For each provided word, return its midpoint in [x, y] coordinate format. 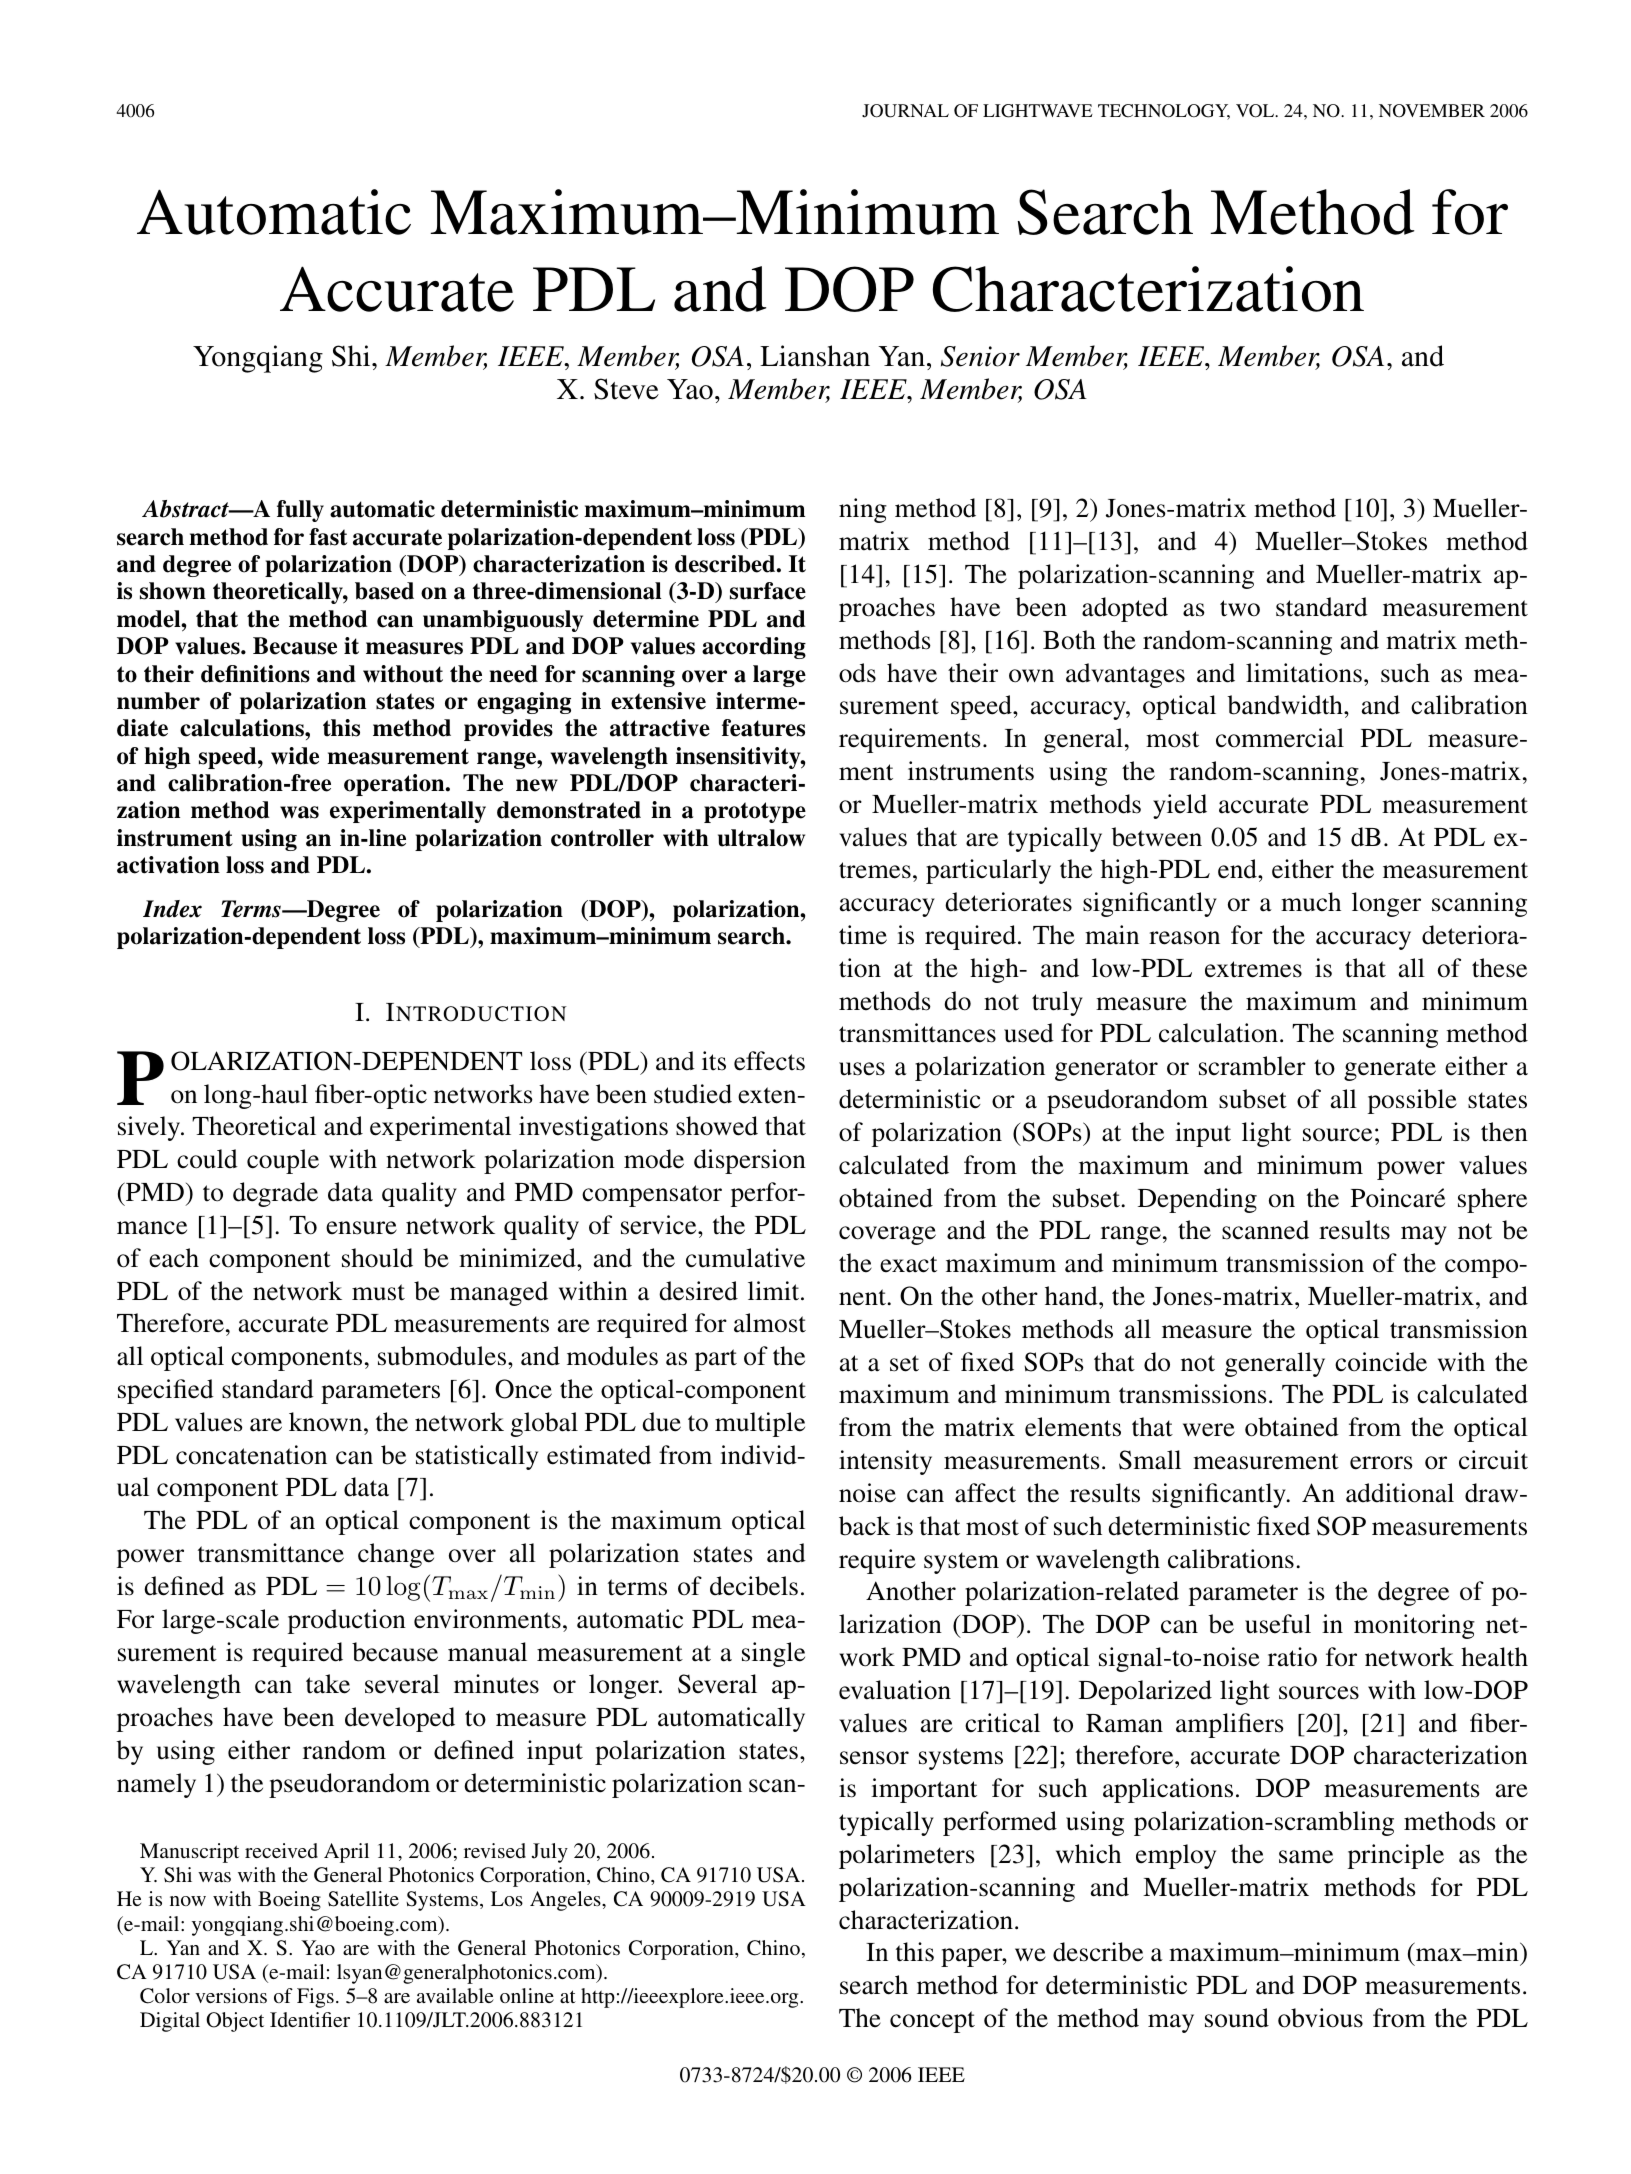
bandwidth [1286, 705]
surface [768, 591]
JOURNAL [905, 111]
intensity [885, 1462]
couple [283, 1161]
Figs [315, 1998]
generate [1390, 1070]
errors [1381, 1463]
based [384, 591]
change [396, 1555]
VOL [1256, 111]
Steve [626, 389]
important [924, 1790]
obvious [1320, 2018]
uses [862, 1069]
